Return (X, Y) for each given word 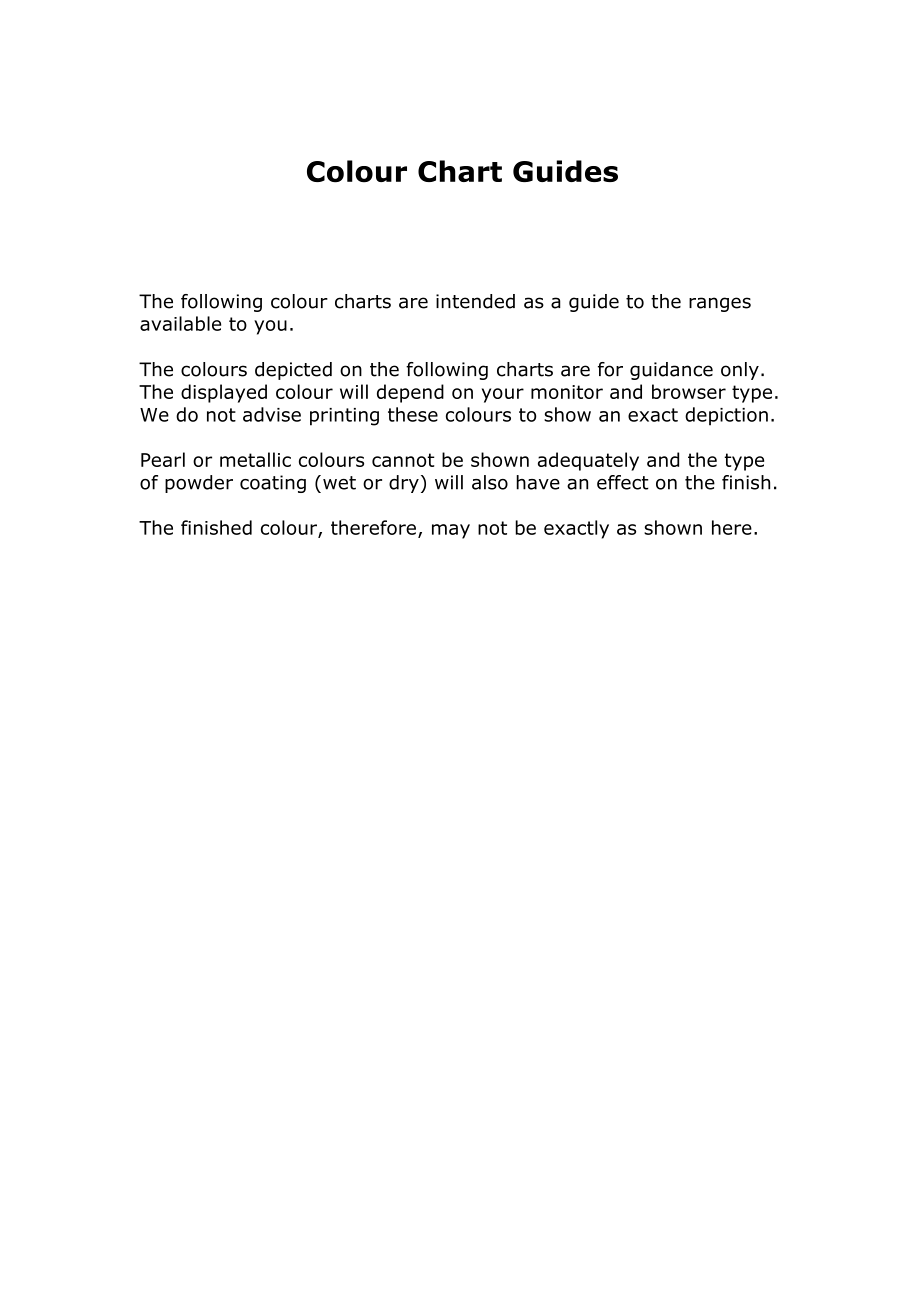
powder (199, 484)
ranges (720, 304)
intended (475, 301)
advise (272, 414)
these (413, 414)
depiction (726, 416)
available (180, 323)
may (451, 531)
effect (623, 482)
